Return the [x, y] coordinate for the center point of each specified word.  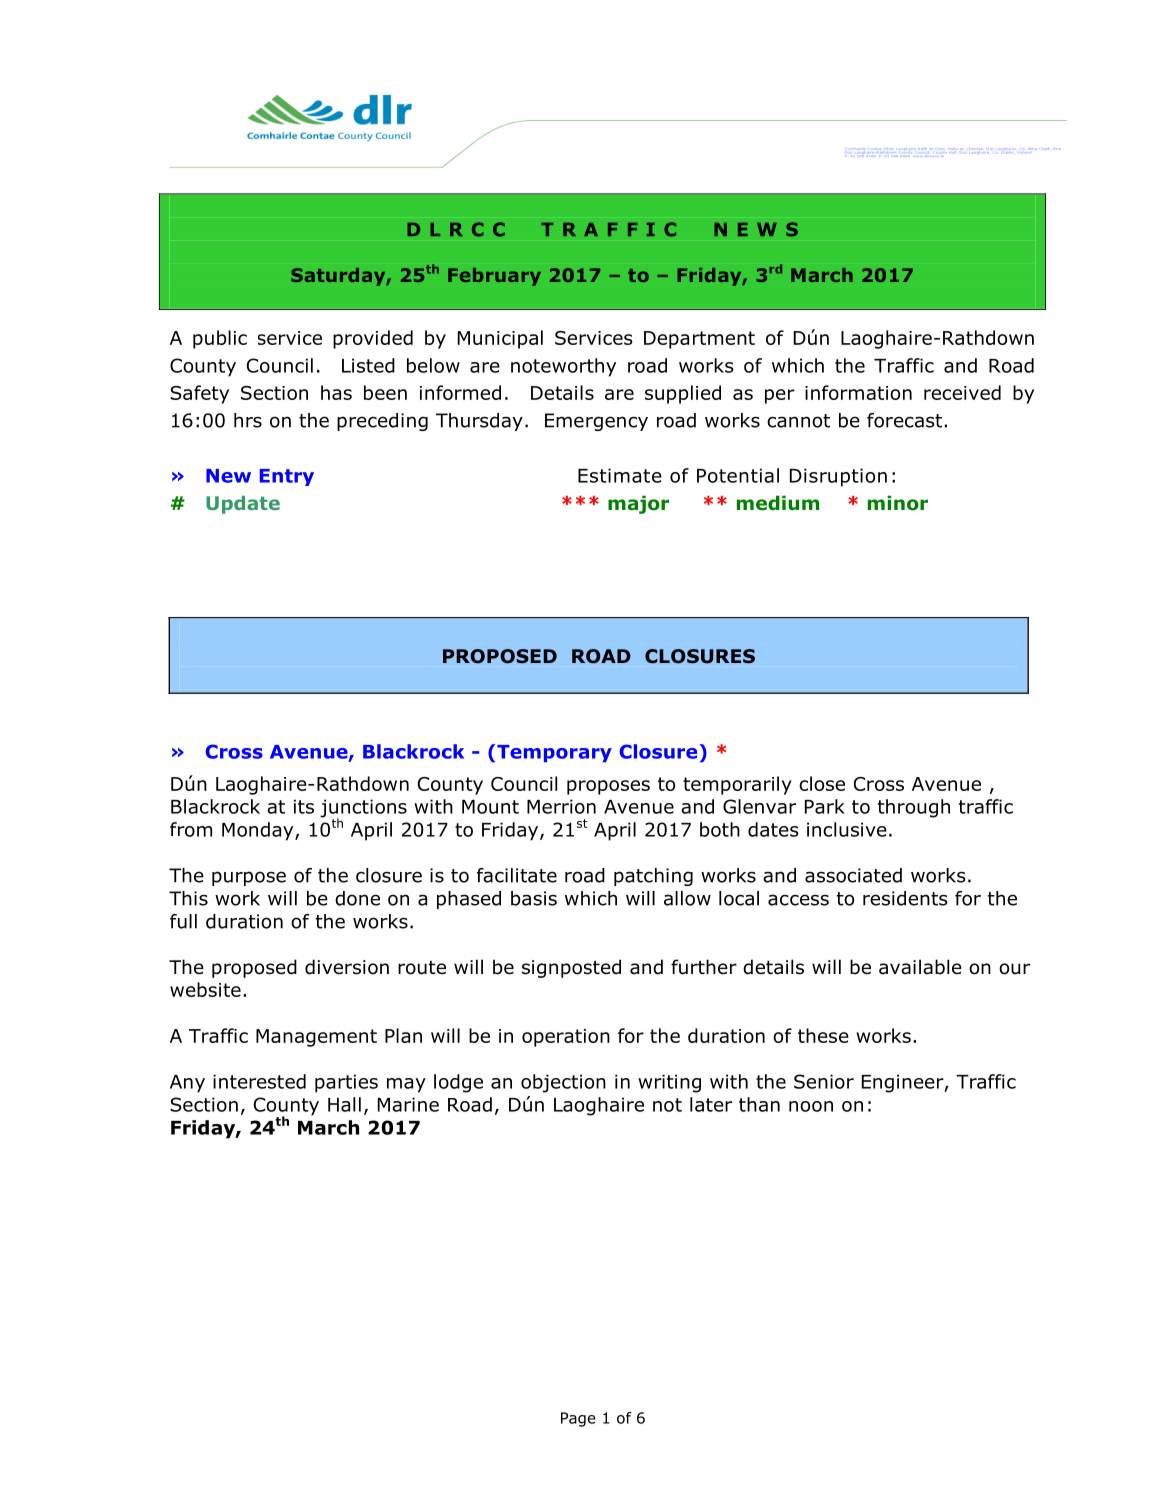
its [304, 806]
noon [811, 1106]
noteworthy [563, 367]
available [920, 967]
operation [566, 1038]
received [962, 392]
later [711, 1104]
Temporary [554, 753]
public [220, 339]
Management [316, 1038]
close [822, 783]
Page [578, 1419]
